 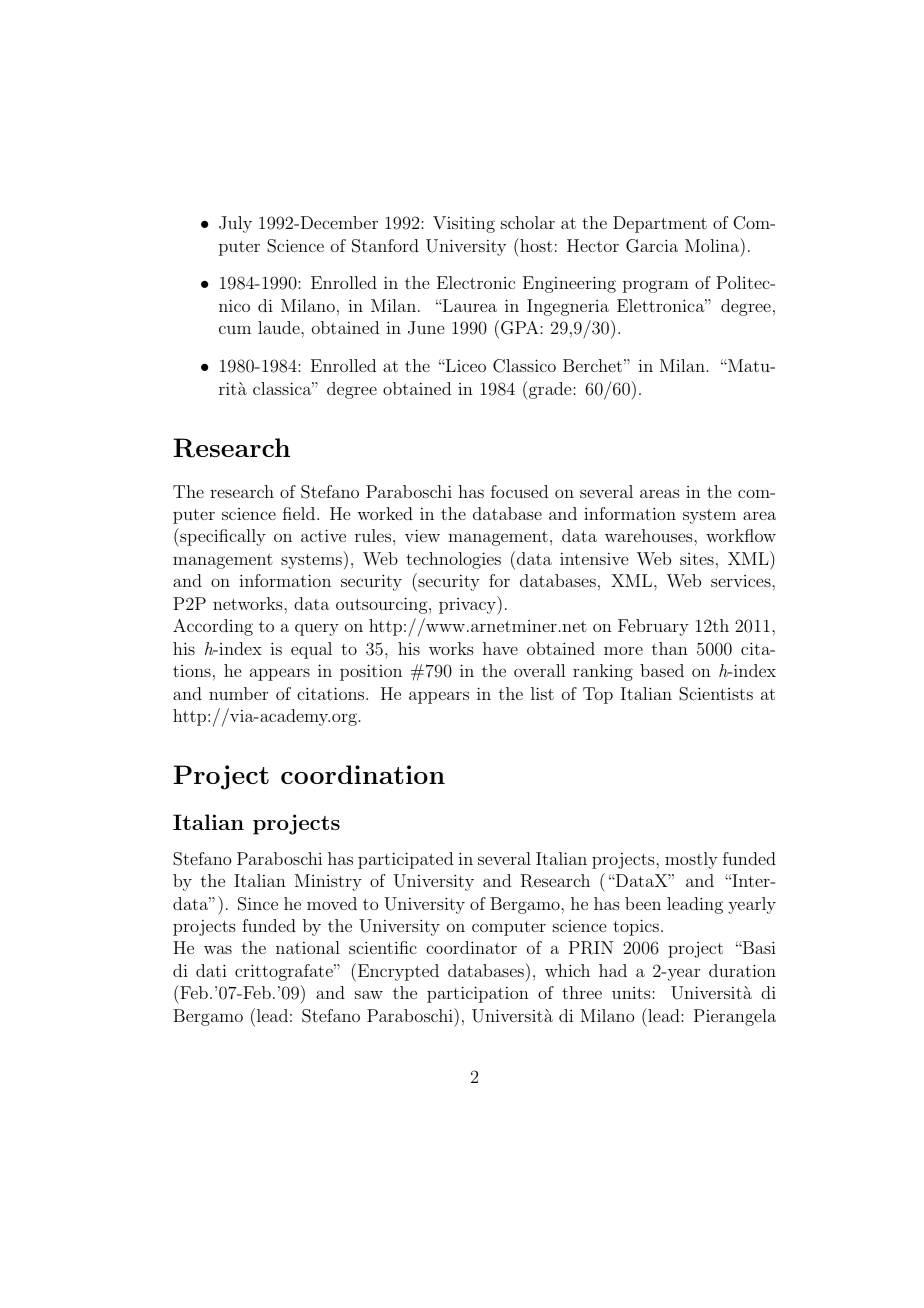 I want to click on July, so click(x=235, y=224).
